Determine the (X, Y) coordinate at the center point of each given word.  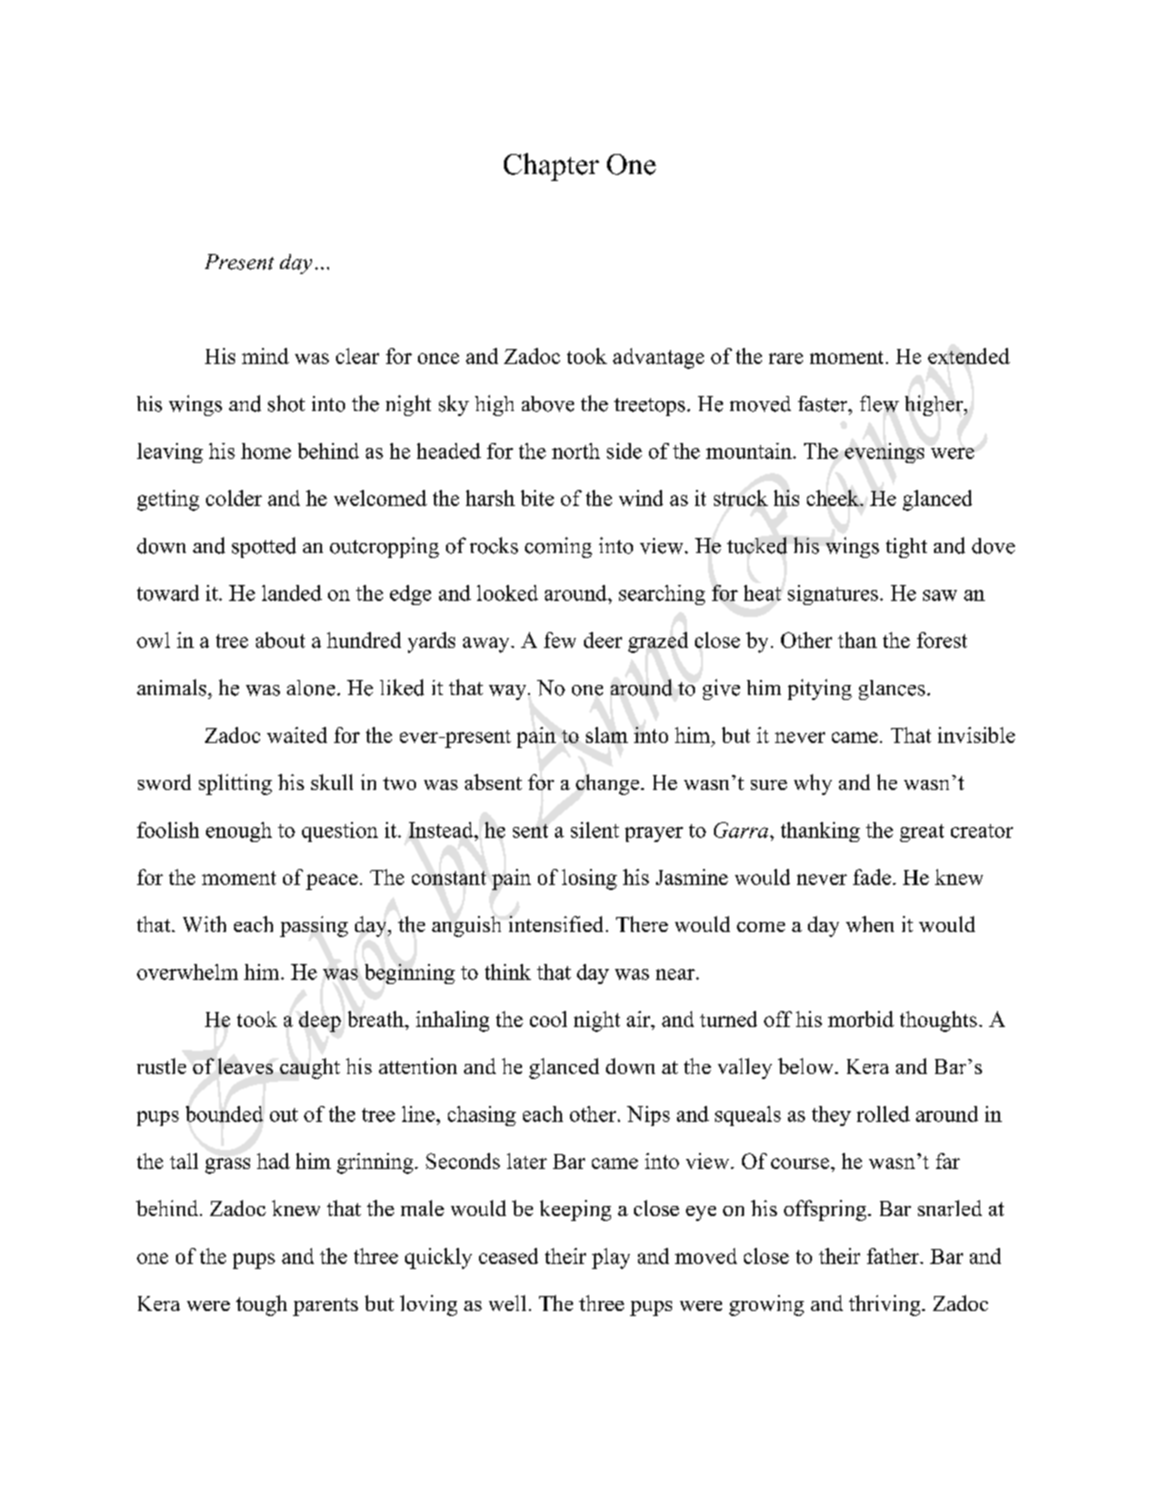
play (611, 1258)
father (894, 1256)
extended (969, 356)
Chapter (551, 167)
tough (261, 1305)
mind (265, 356)
